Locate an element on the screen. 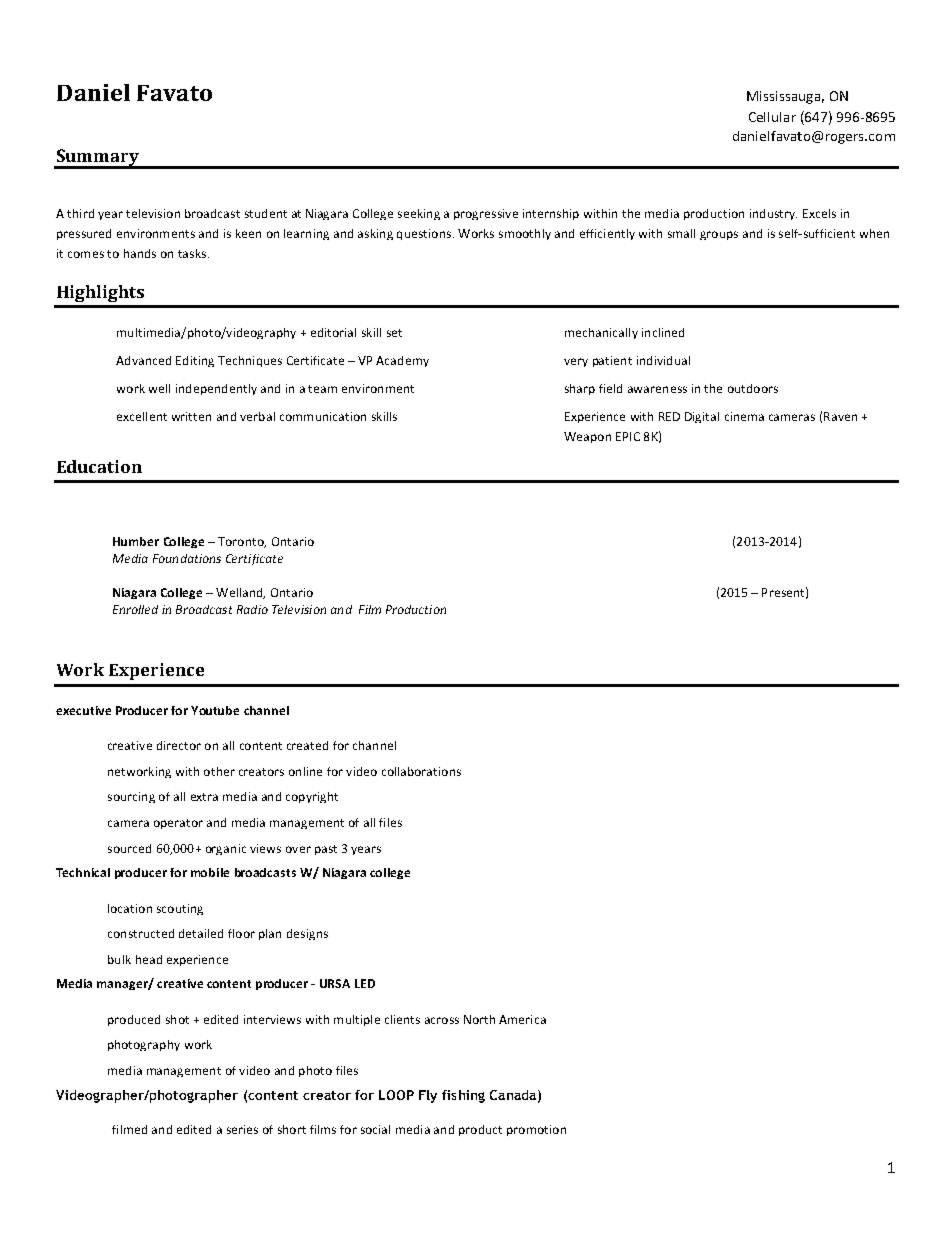 This screenshot has height=1233, width=952. America is located at coordinates (522, 1019).
